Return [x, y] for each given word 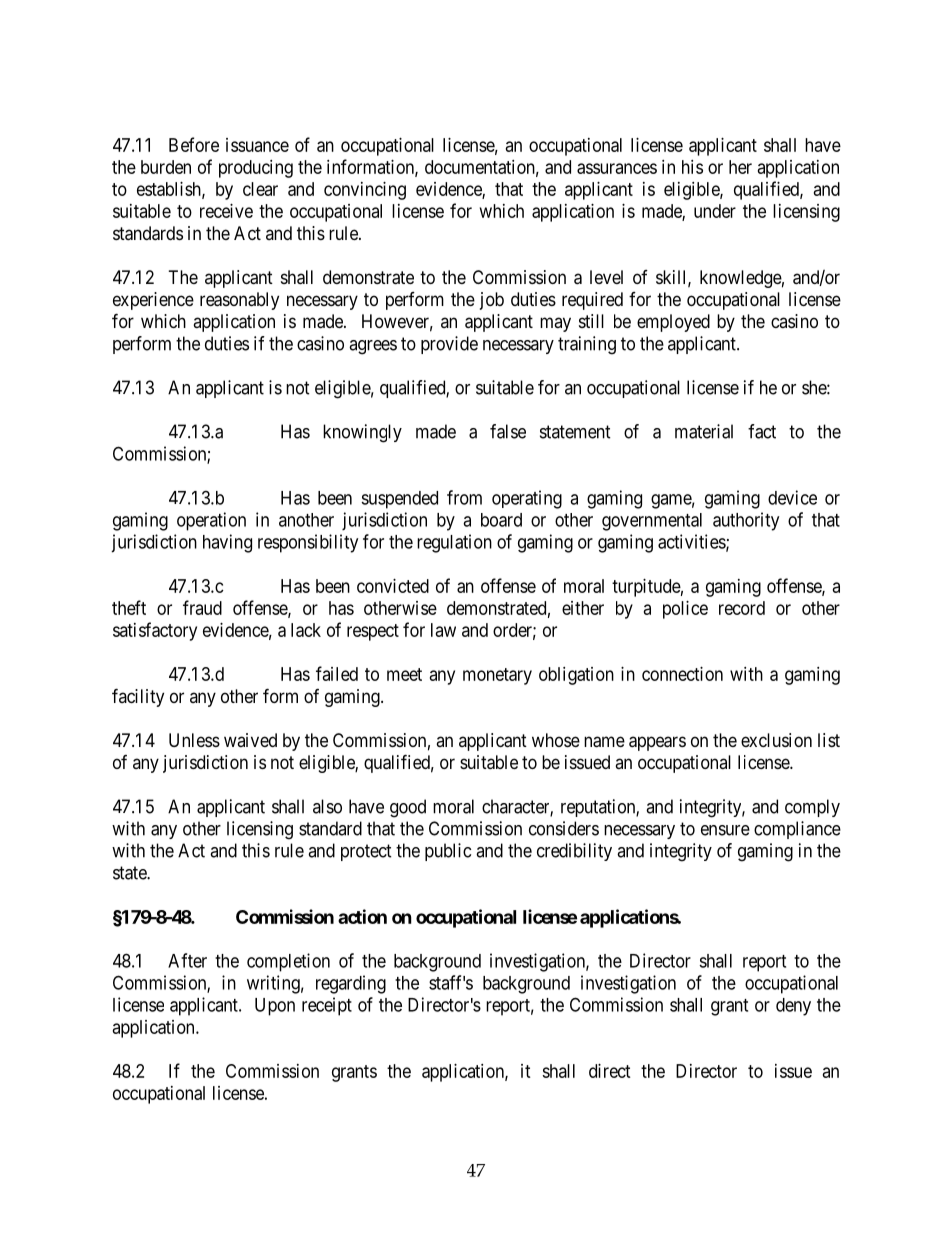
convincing [365, 191]
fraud [202, 607]
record [742, 608]
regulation [454, 543]
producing [256, 169]
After [187, 960]
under [715, 211]
